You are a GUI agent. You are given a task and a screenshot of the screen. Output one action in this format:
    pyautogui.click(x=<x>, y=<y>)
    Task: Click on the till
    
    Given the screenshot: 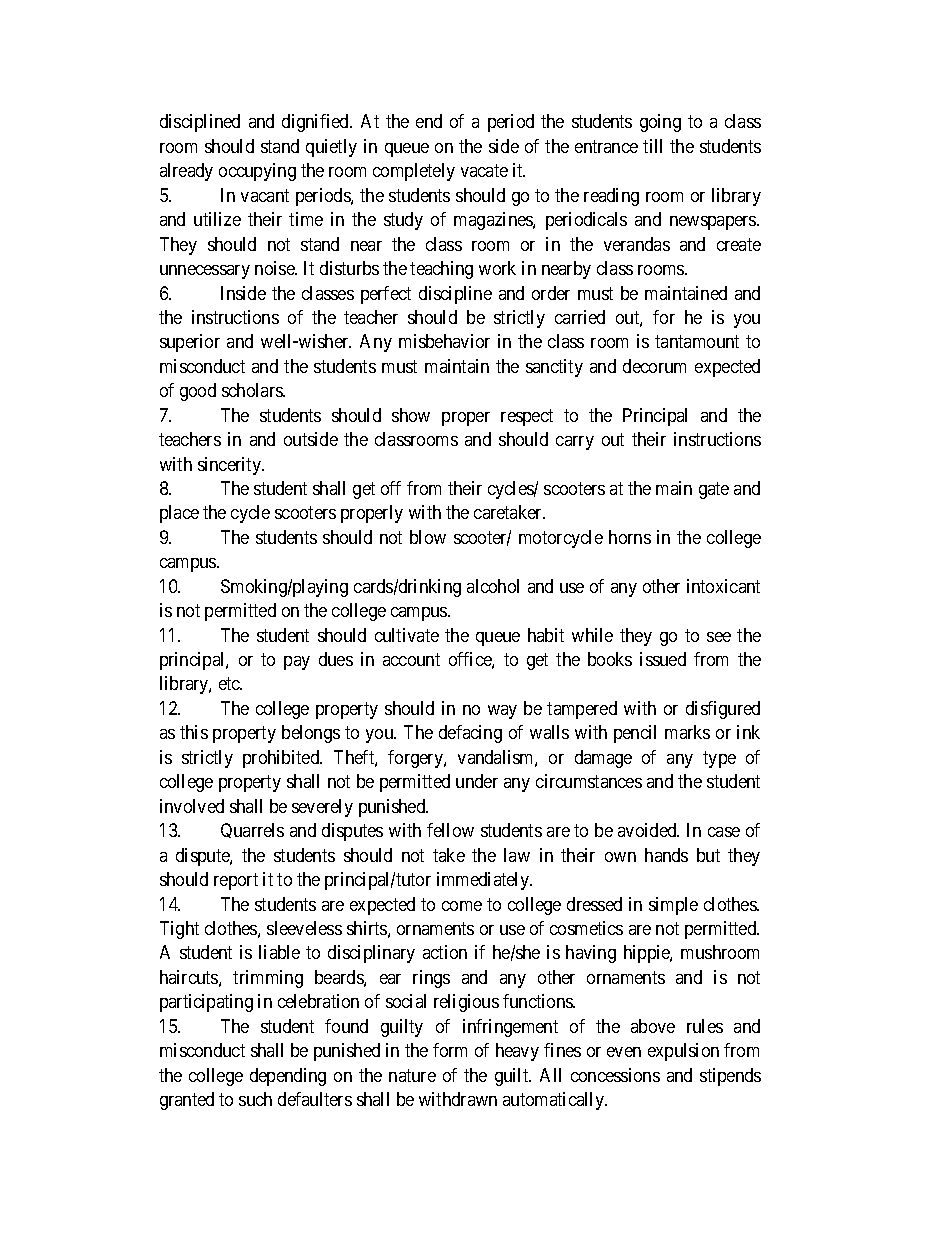 What is the action you would take?
    pyautogui.click(x=652, y=146)
